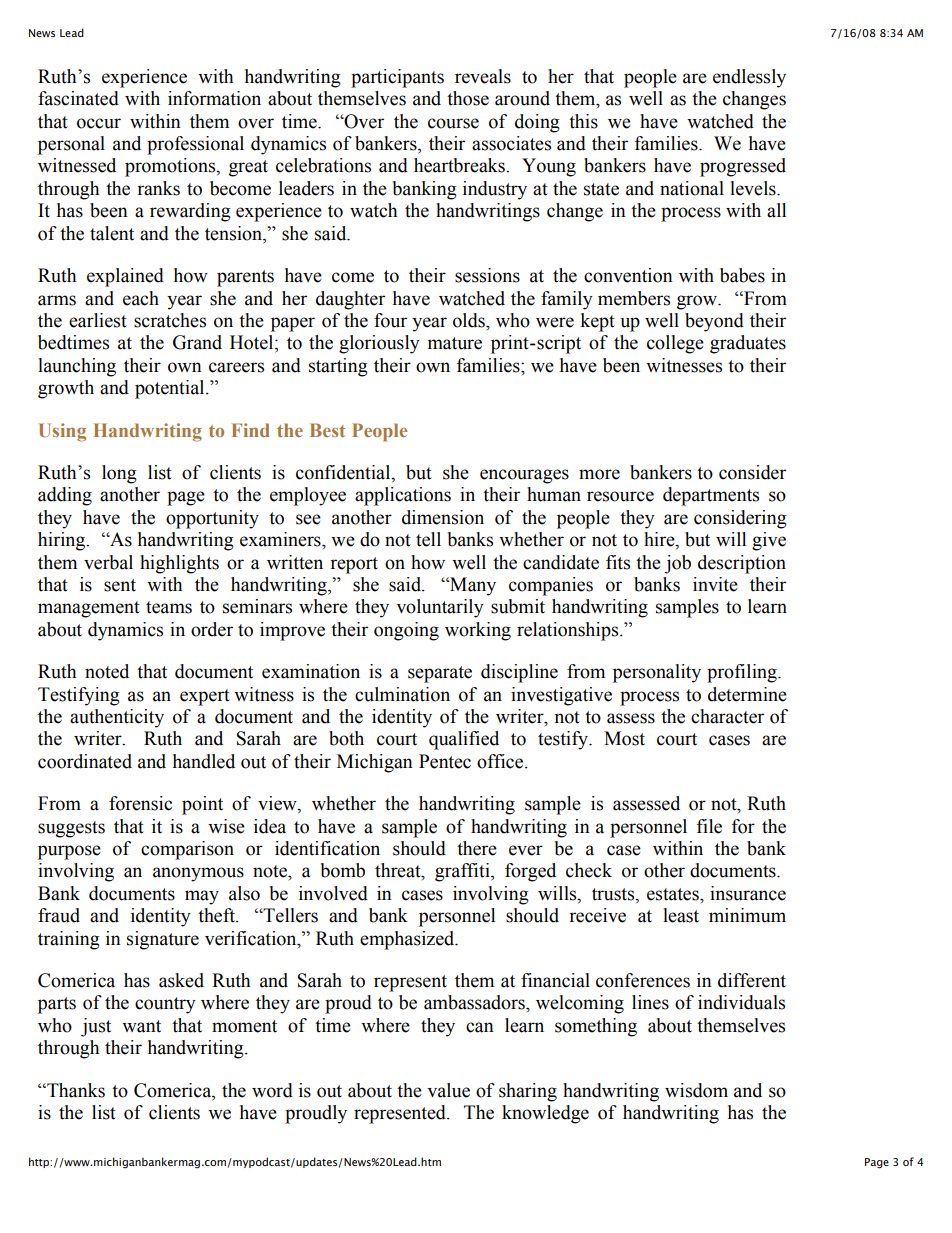 This page has width=952, height=1233. I want to click on course, so click(453, 123).
